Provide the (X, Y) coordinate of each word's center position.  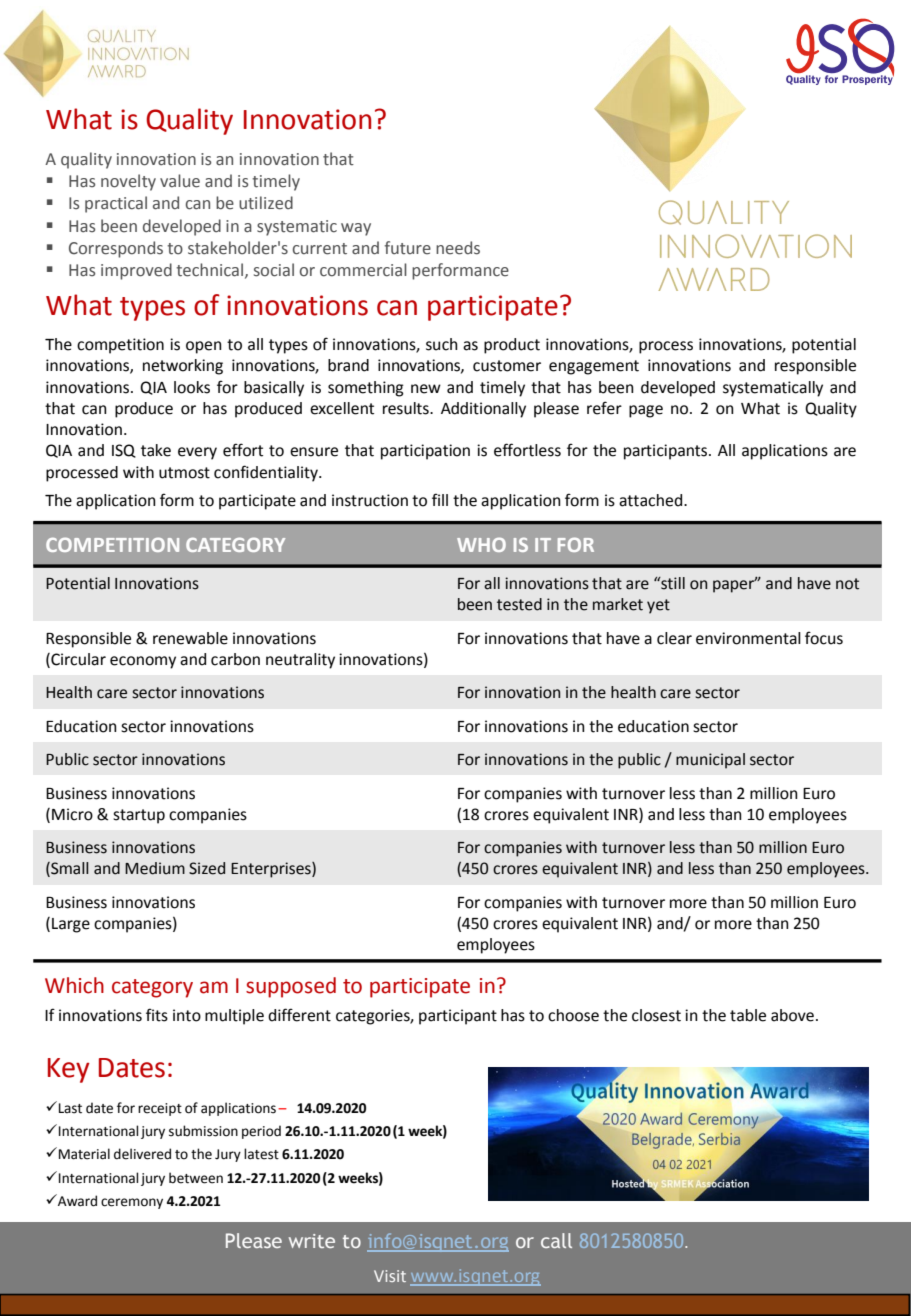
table (748, 1015)
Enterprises (272, 870)
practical (116, 204)
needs (458, 248)
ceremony (132, 1203)
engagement (594, 367)
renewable (190, 638)
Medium (155, 868)
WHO (481, 545)
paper (735, 585)
